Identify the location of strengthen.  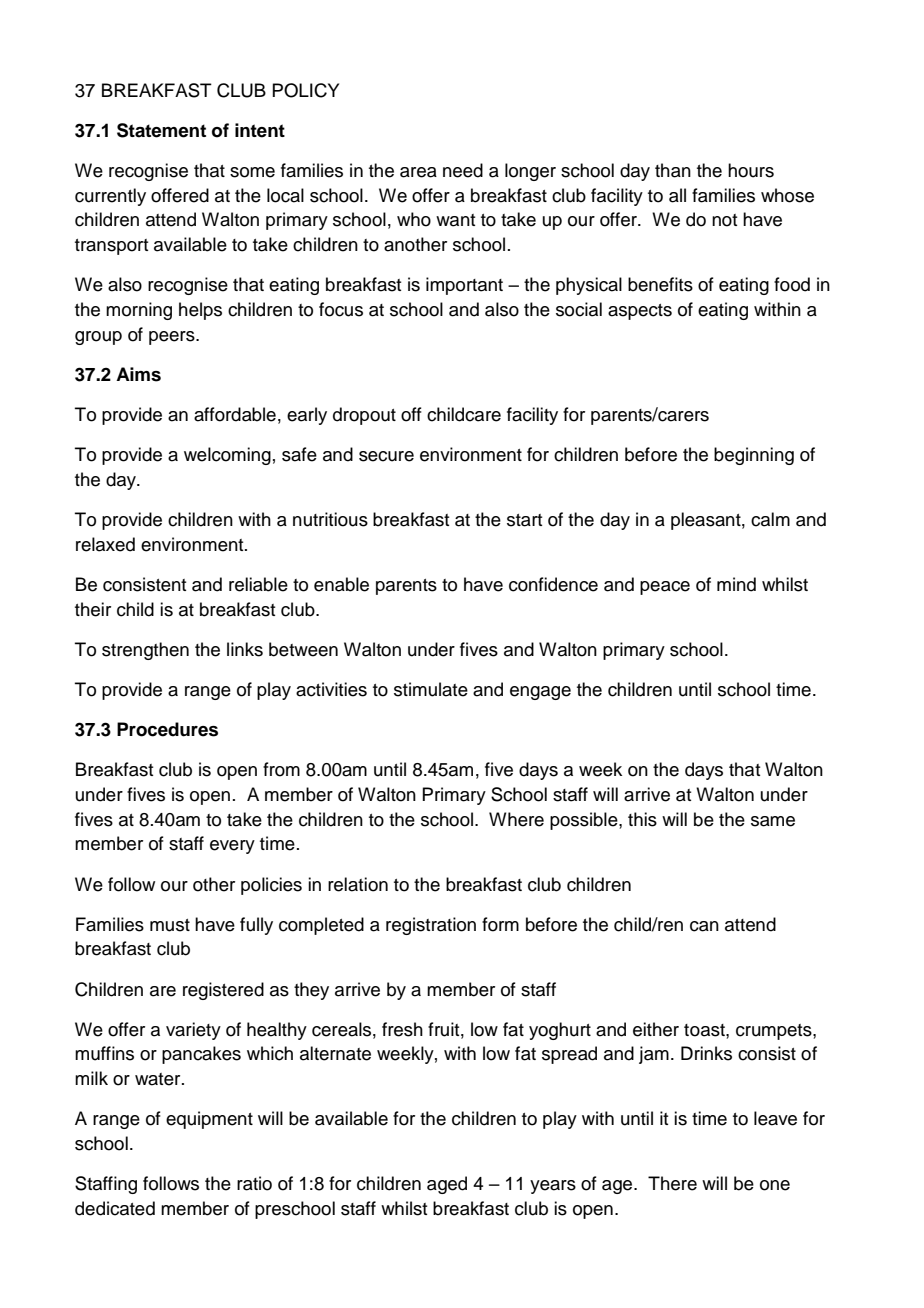
(145, 651).
